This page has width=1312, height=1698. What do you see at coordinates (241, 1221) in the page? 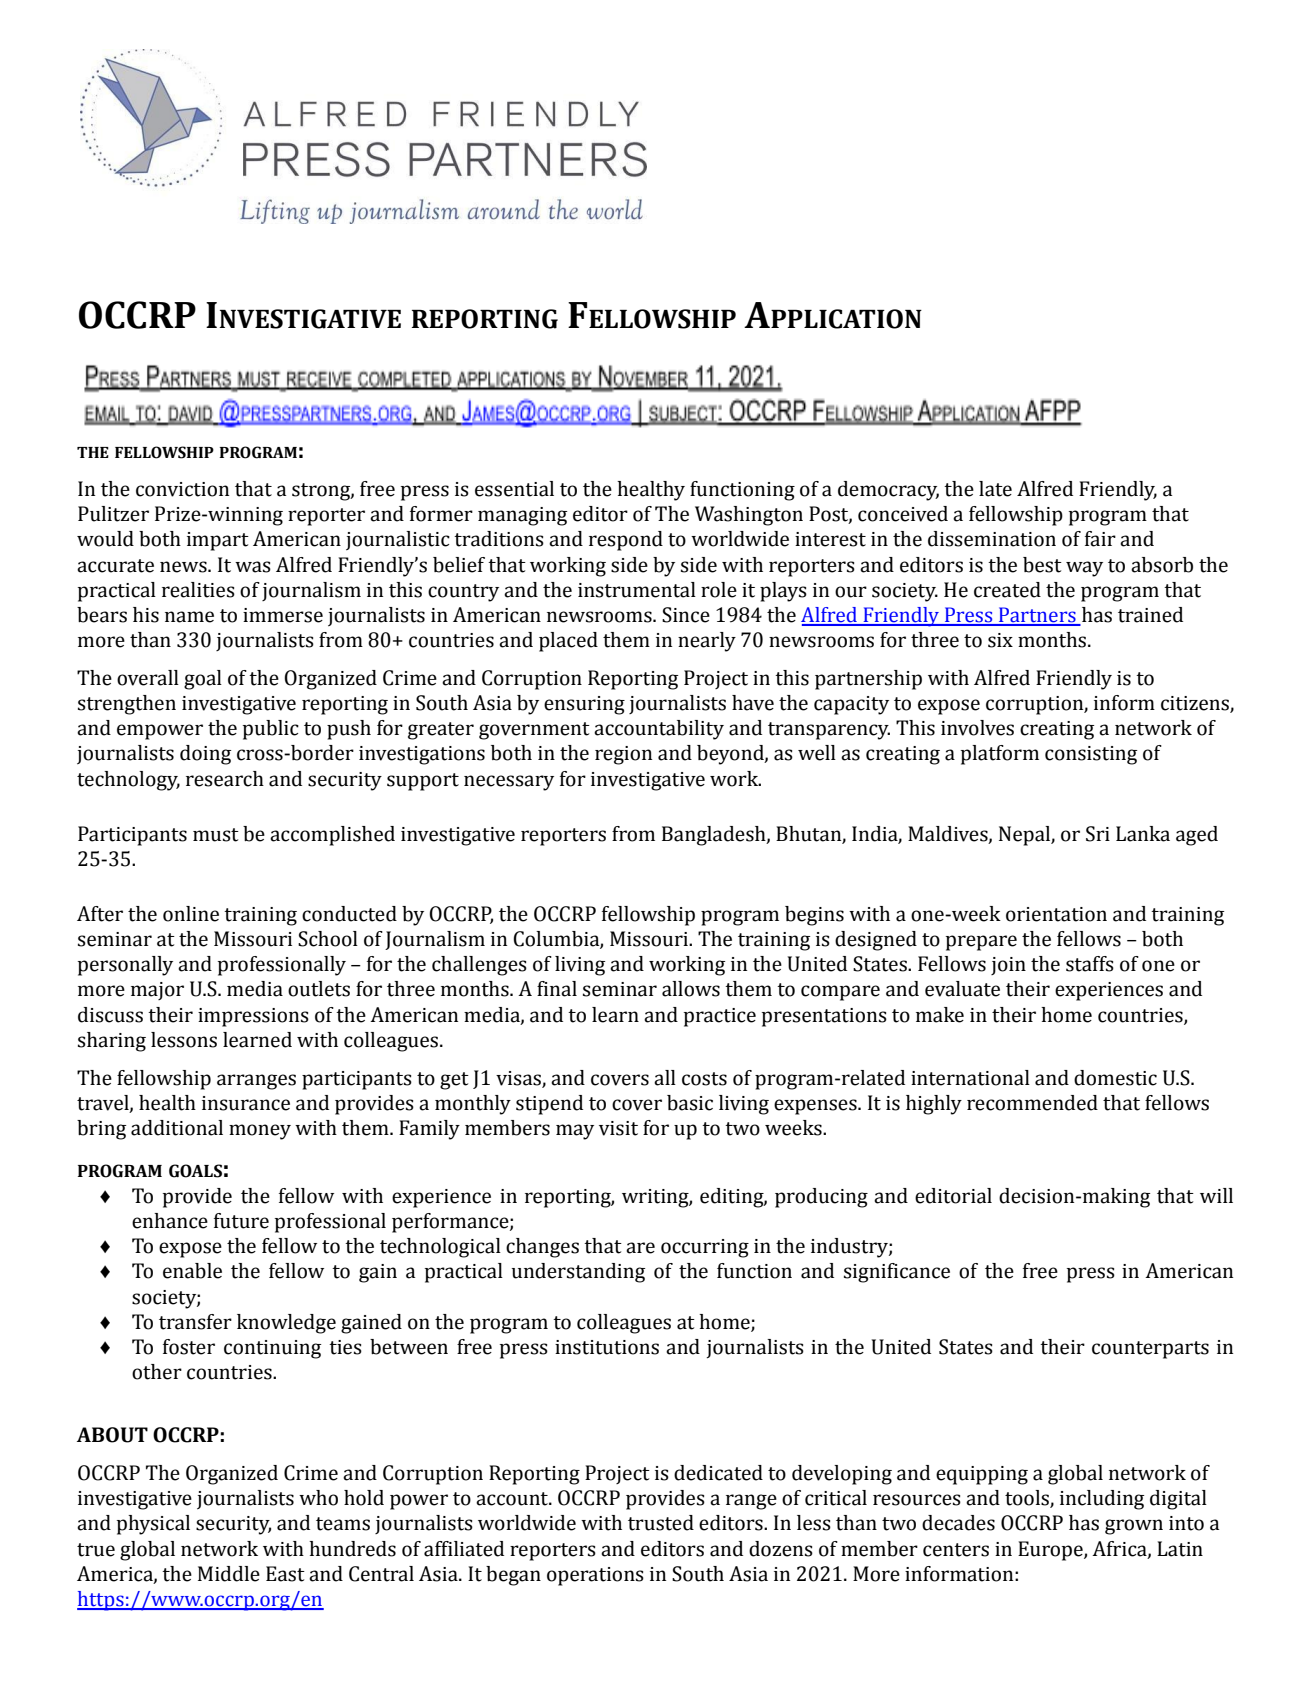
I see `future` at bounding box center [241, 1221].
